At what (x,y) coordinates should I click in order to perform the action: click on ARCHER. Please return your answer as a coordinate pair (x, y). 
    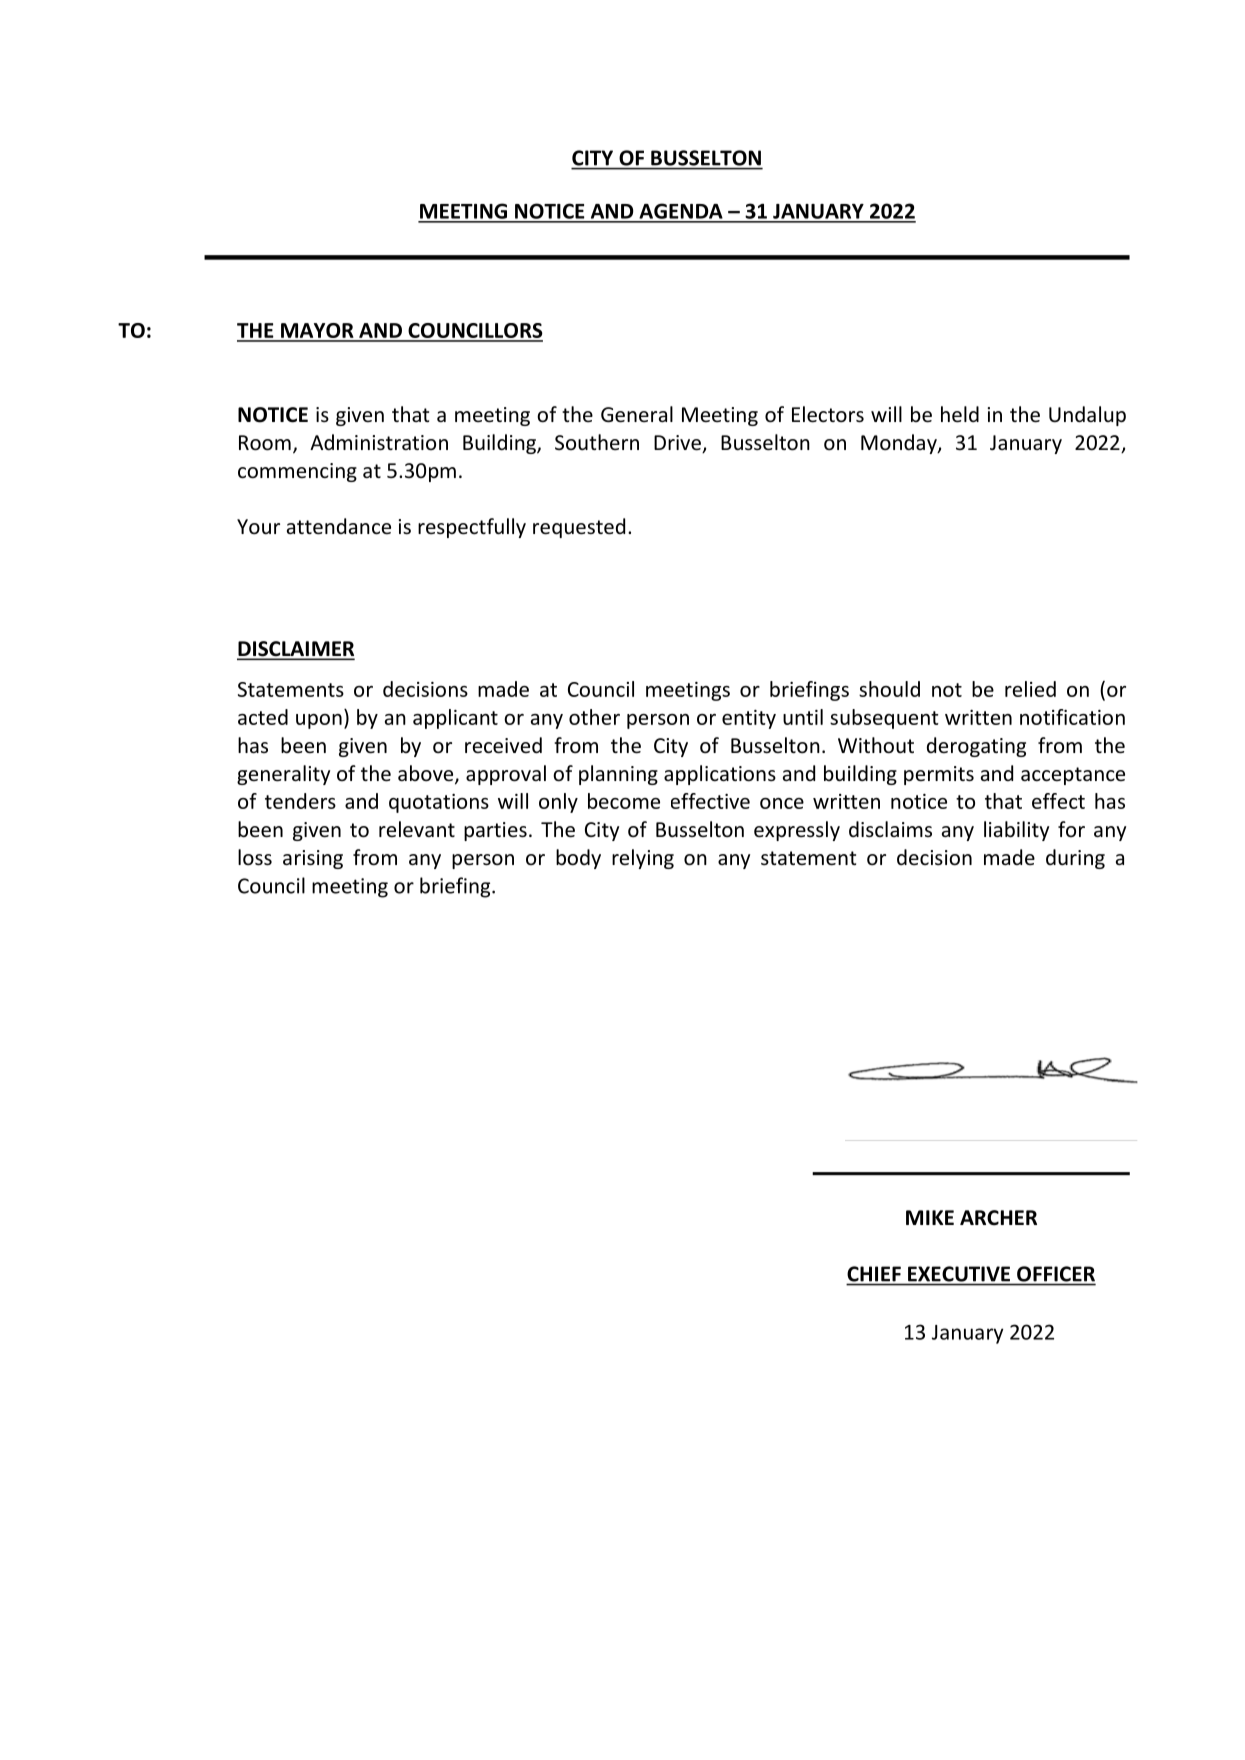
    Looking at the image, I should click on (998, 1218).
